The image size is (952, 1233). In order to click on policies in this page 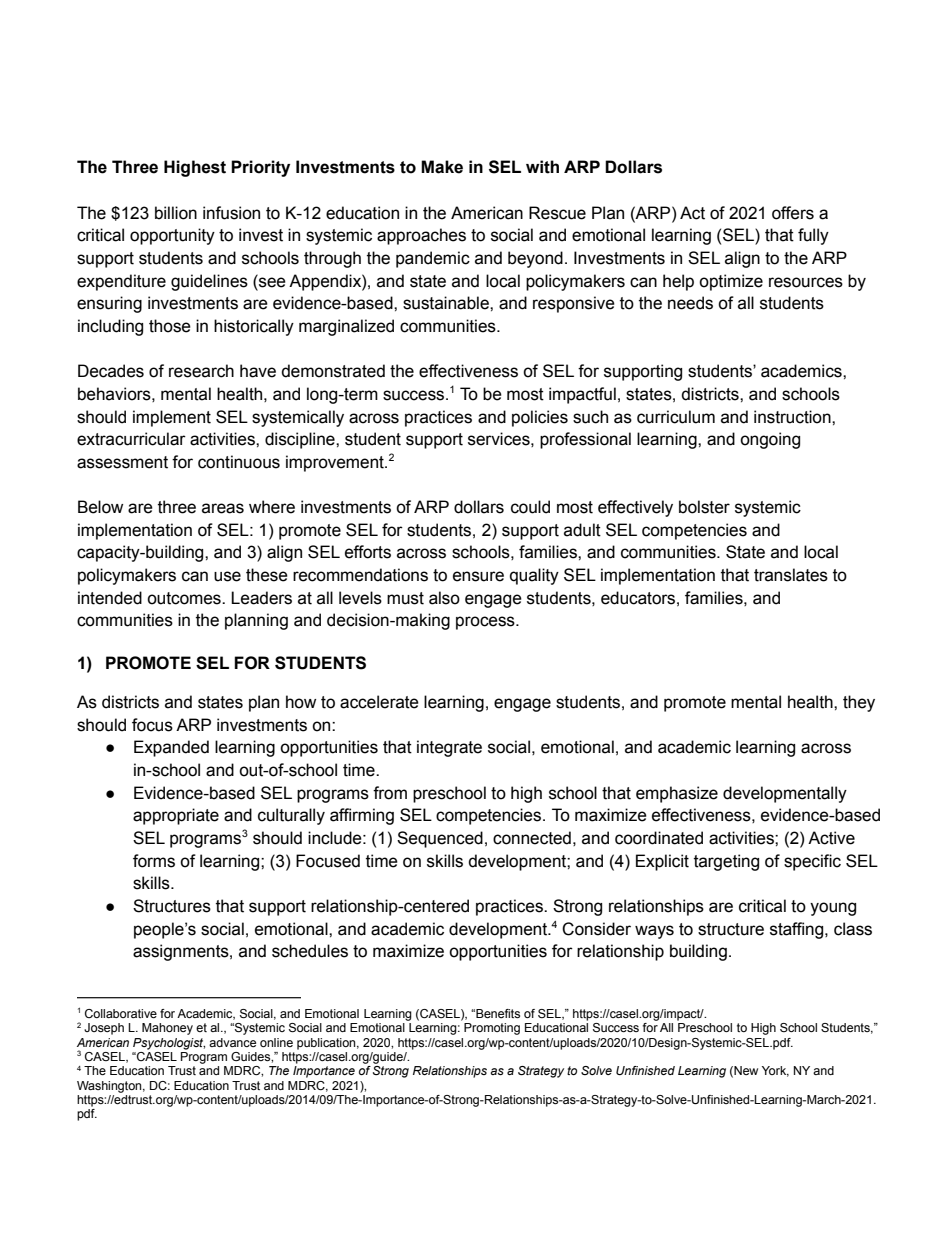, I will do `click(540, 418)`.
